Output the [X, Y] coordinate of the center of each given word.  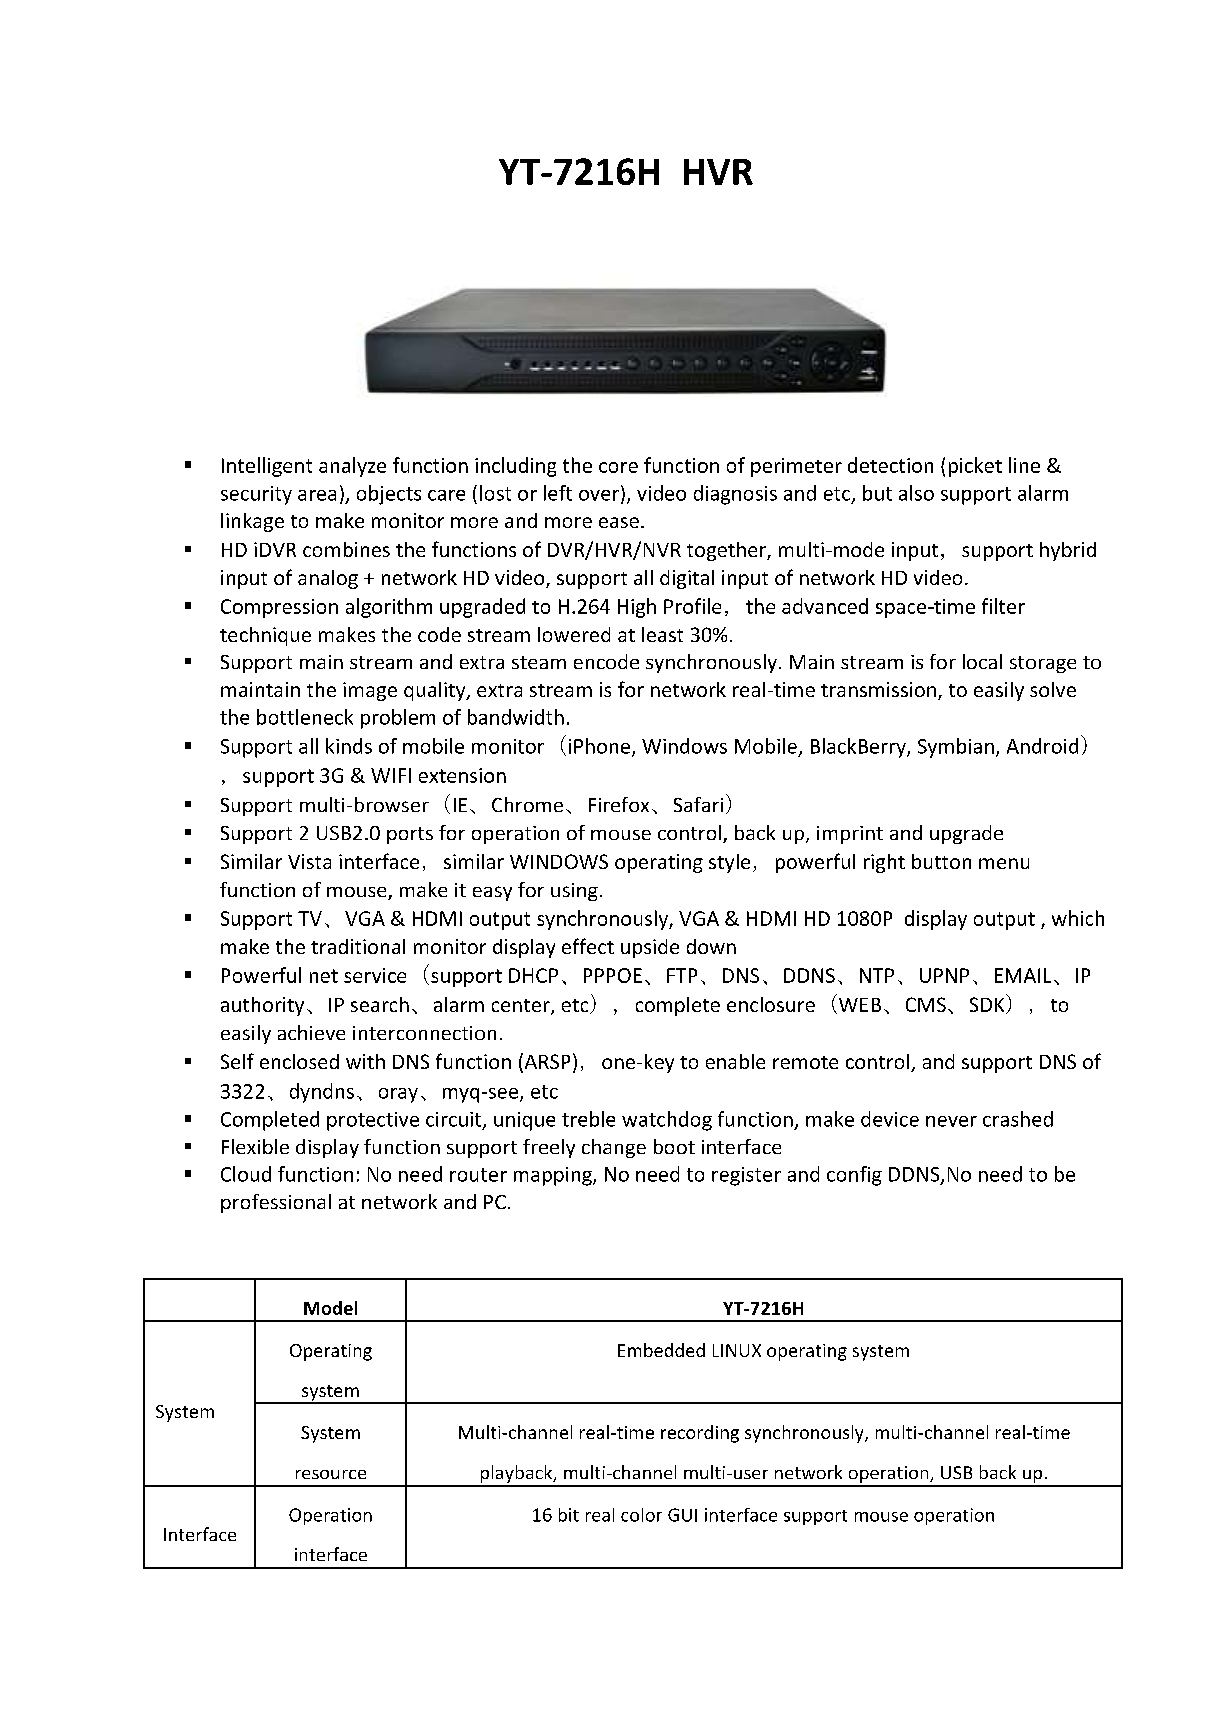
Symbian [956, 748]
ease [619, 522]
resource [331, 1474]
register [746, 1176]
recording [700, 1434]
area [317, 495]
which [1078, 918]
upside [650, 948]
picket [975, 467]
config [854, 1176]
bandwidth [516, 717]
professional [276, 1203]
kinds [349, 746]
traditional [358, 946]
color [641, 1515]
